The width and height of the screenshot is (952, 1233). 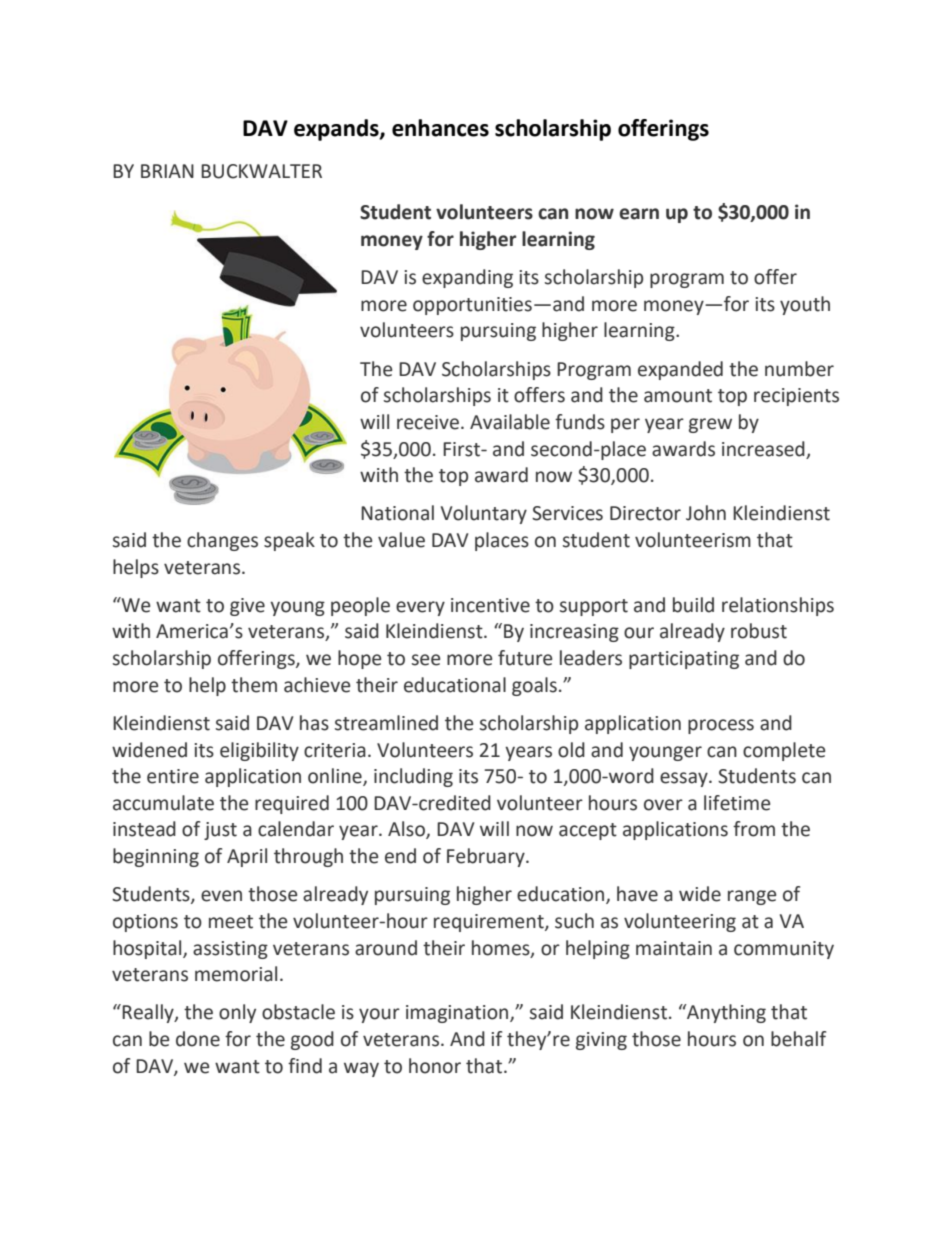 I want to click on process, so click(x=721, y=726).
